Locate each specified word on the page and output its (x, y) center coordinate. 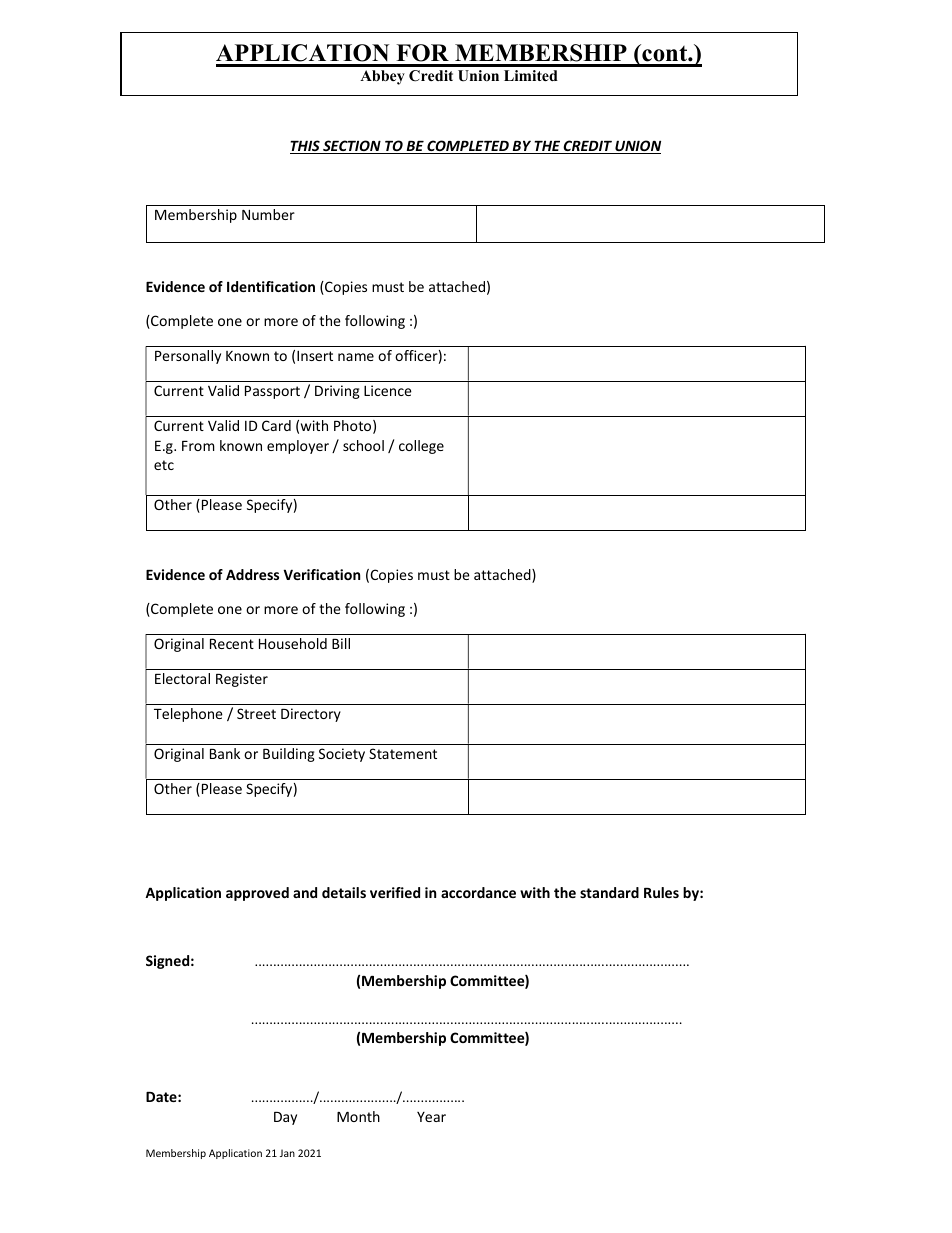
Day (285, 1118)
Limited (531, 75)
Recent (232, 644)
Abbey (382, 77)
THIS (306, 147)
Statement (403, 753)
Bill (341, 643)
